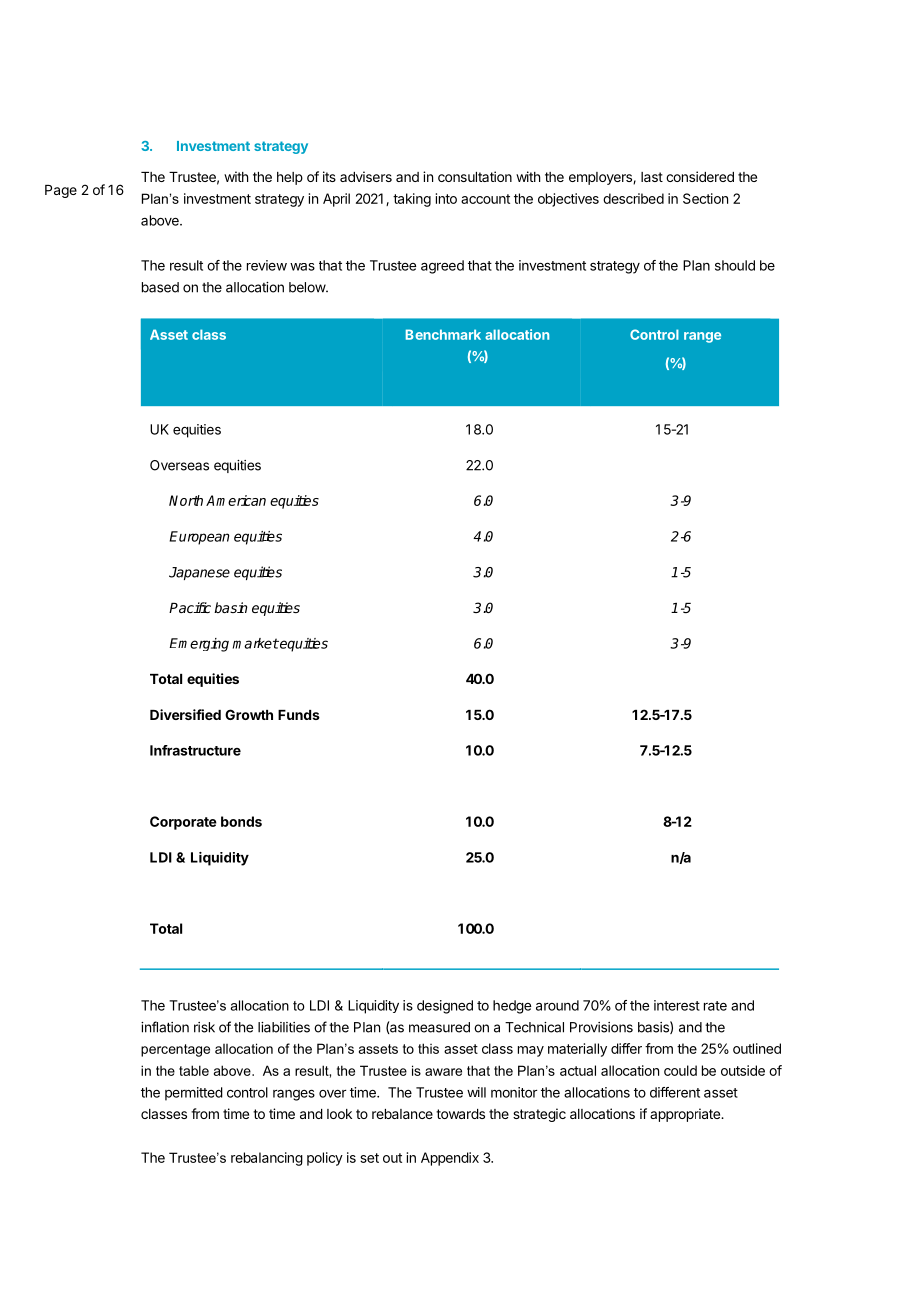 This image has width=924, height=1308. Describe the element at coordinates (236, 500) in the image. I see `American` at that location.
